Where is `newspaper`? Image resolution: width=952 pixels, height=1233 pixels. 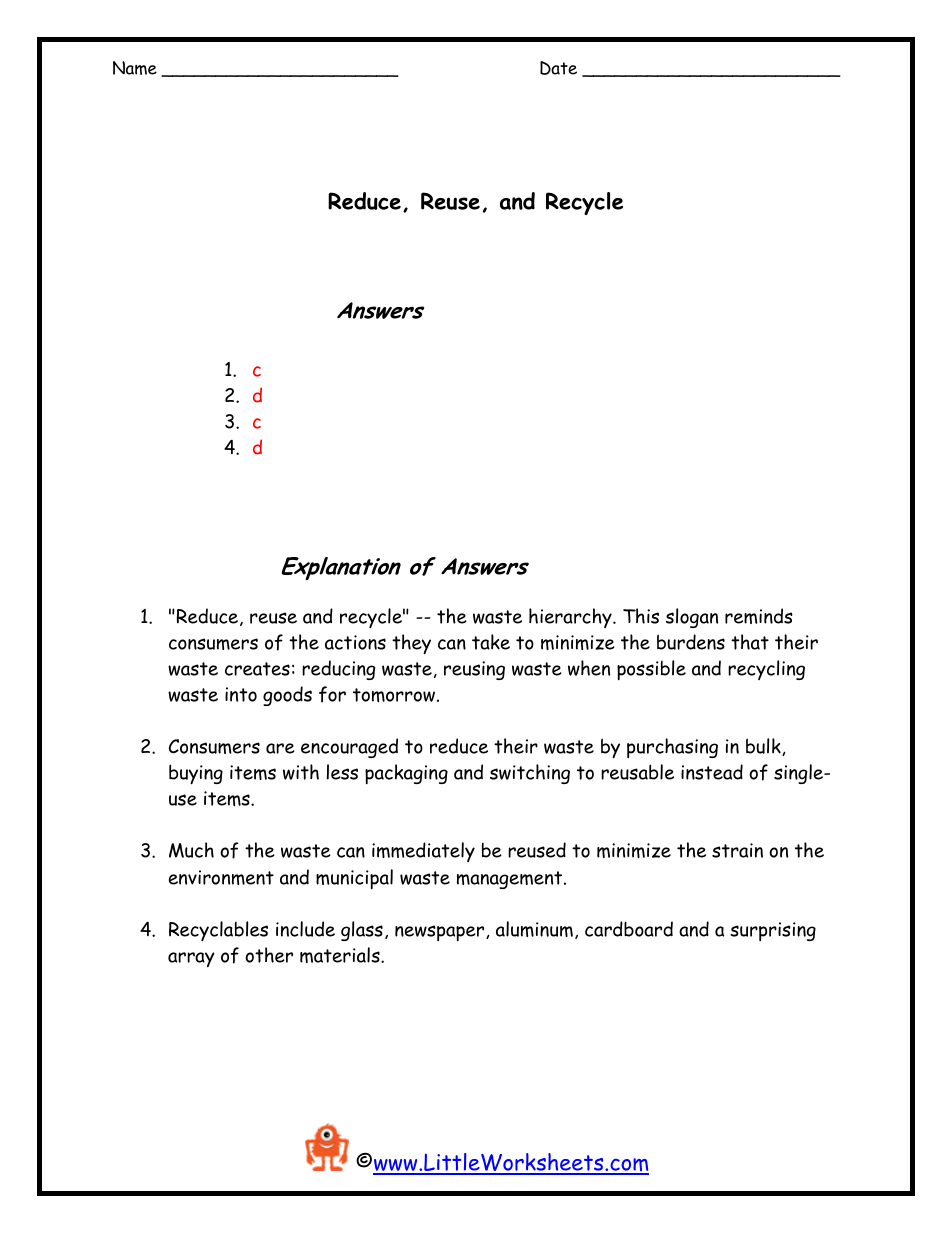
newspaper is located at coordinates (441, 933).
